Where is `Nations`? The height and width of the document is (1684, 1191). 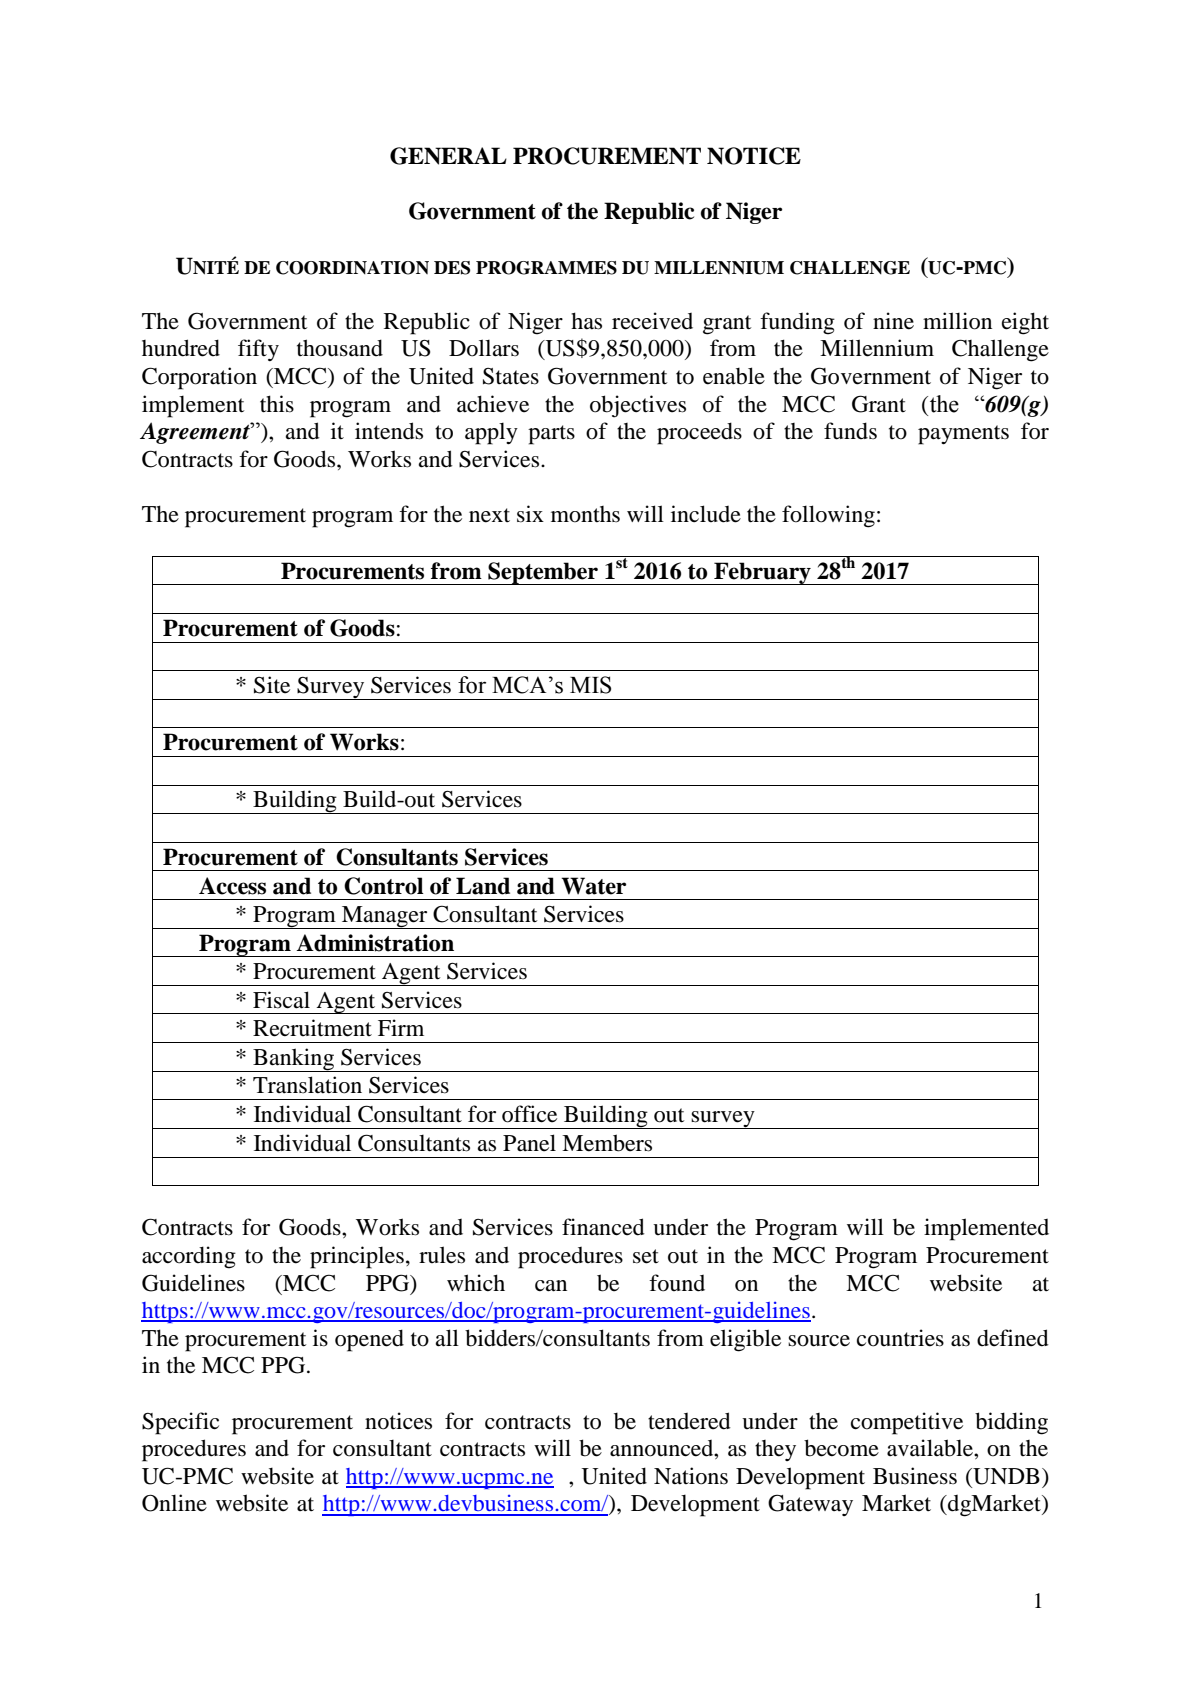
Nations is located at coordinates (691, 1476).
